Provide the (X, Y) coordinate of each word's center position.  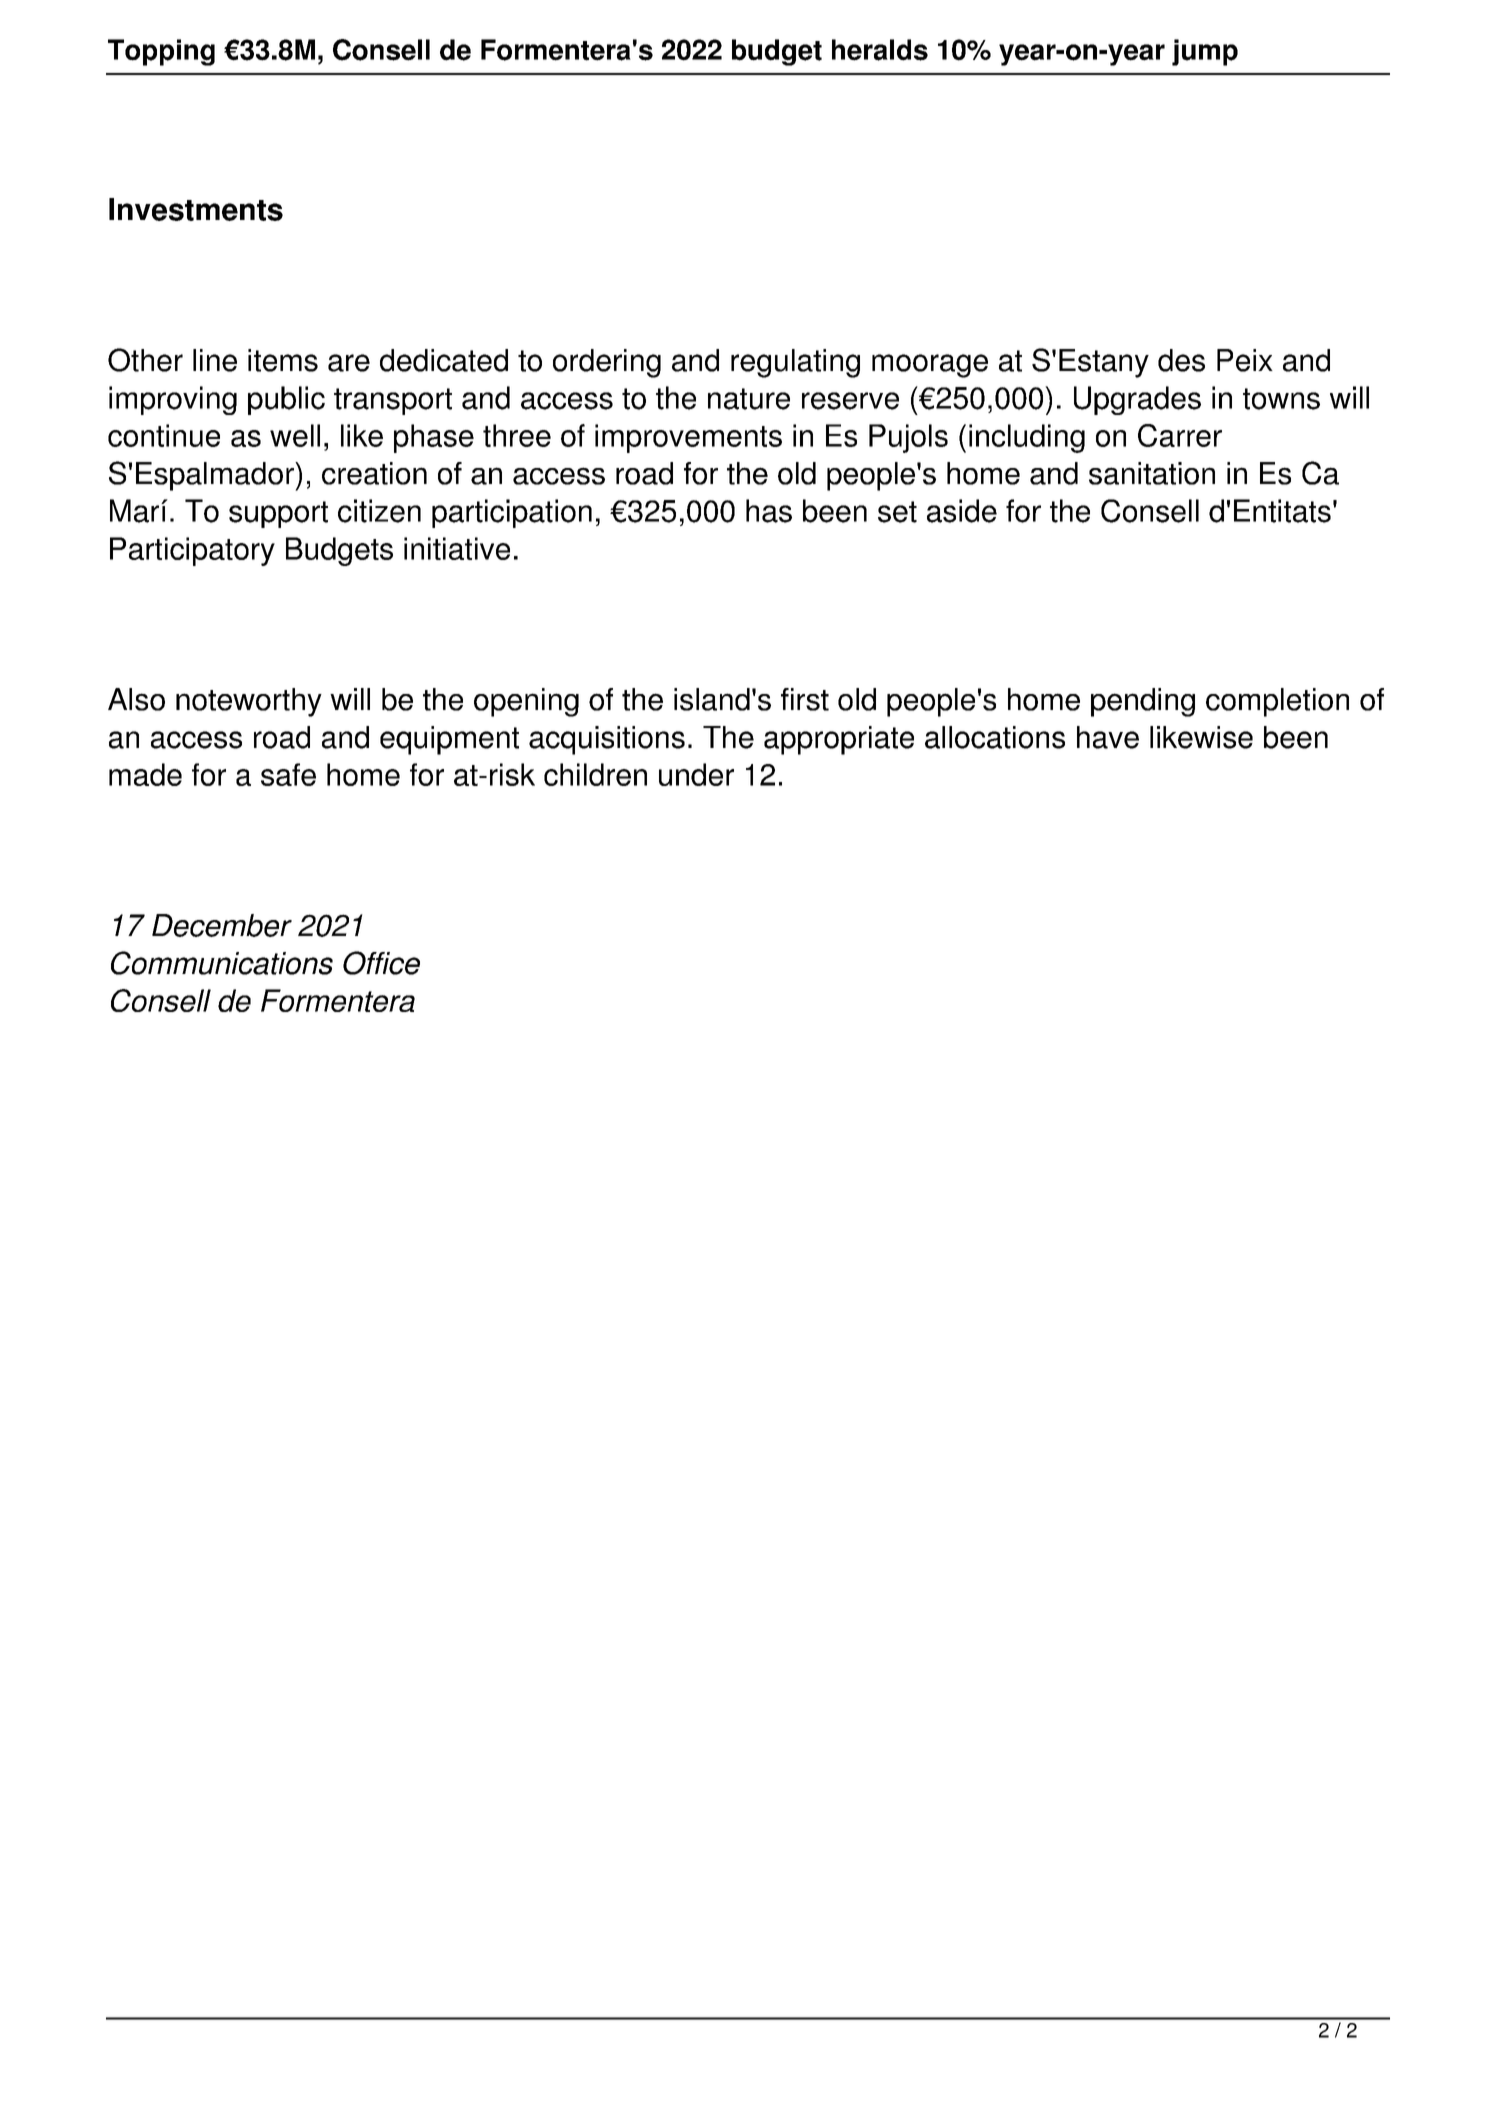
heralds (880, 50)
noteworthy (249, 702)
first (805, 699)
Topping (161, 52)
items (283, 360)
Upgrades (1137, 400)
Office (381, 963)
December (222, 925)
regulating (795, 363)
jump (1205, 52)
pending (1143, 702)
